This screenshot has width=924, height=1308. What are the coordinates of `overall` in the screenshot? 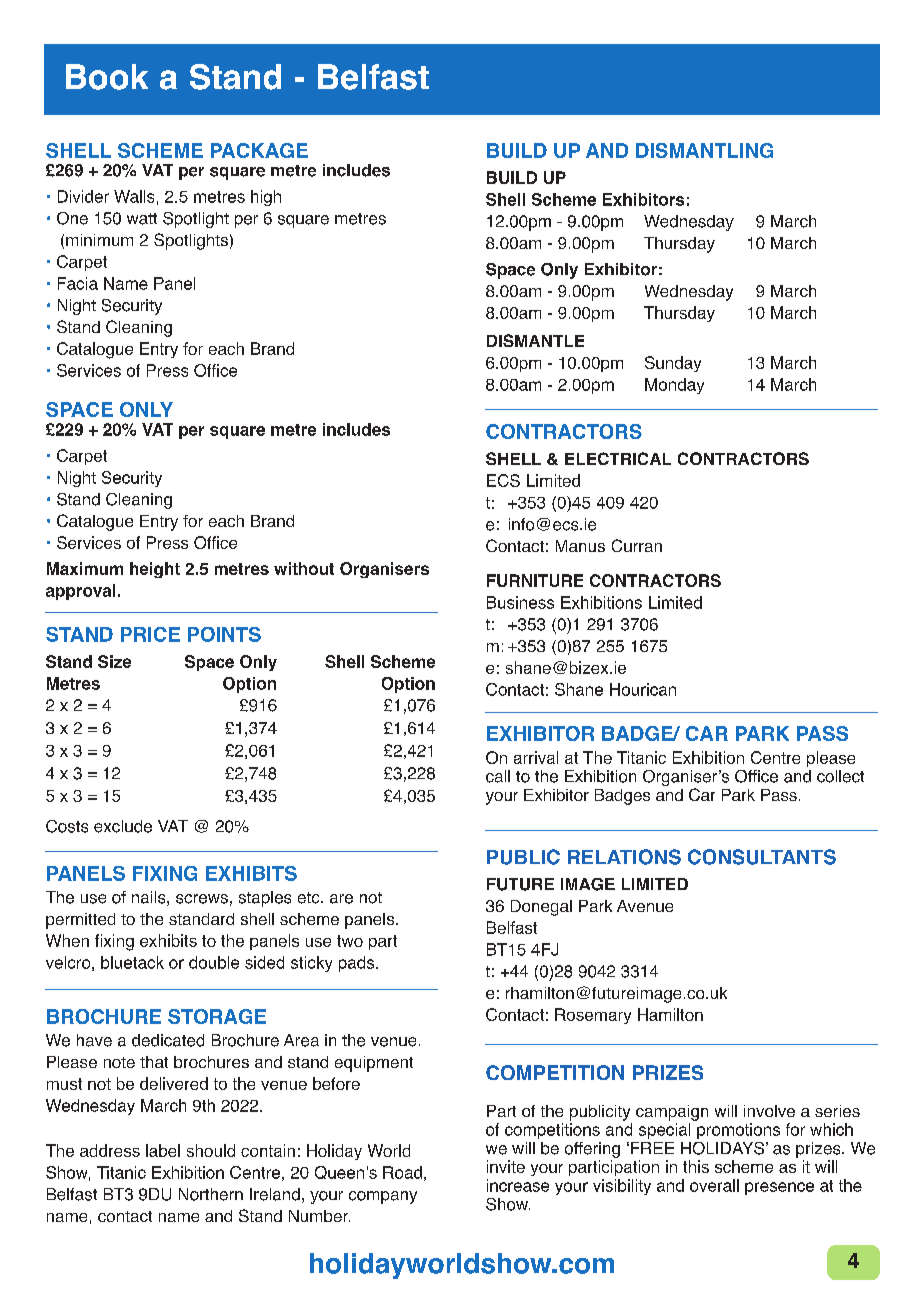 It's located at (714, 1185).
